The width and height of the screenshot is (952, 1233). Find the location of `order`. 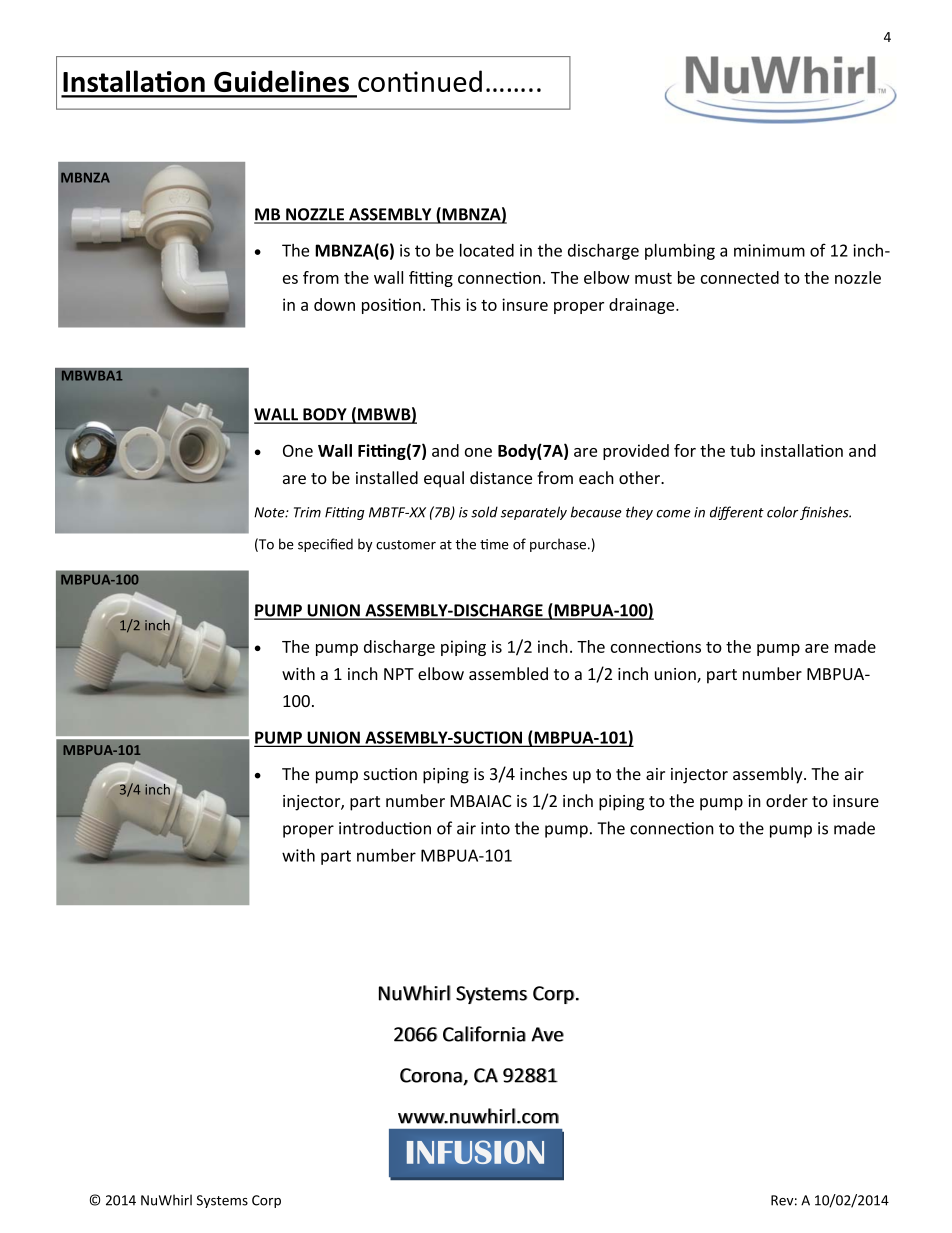

order is located at coordinates (787, 800).
